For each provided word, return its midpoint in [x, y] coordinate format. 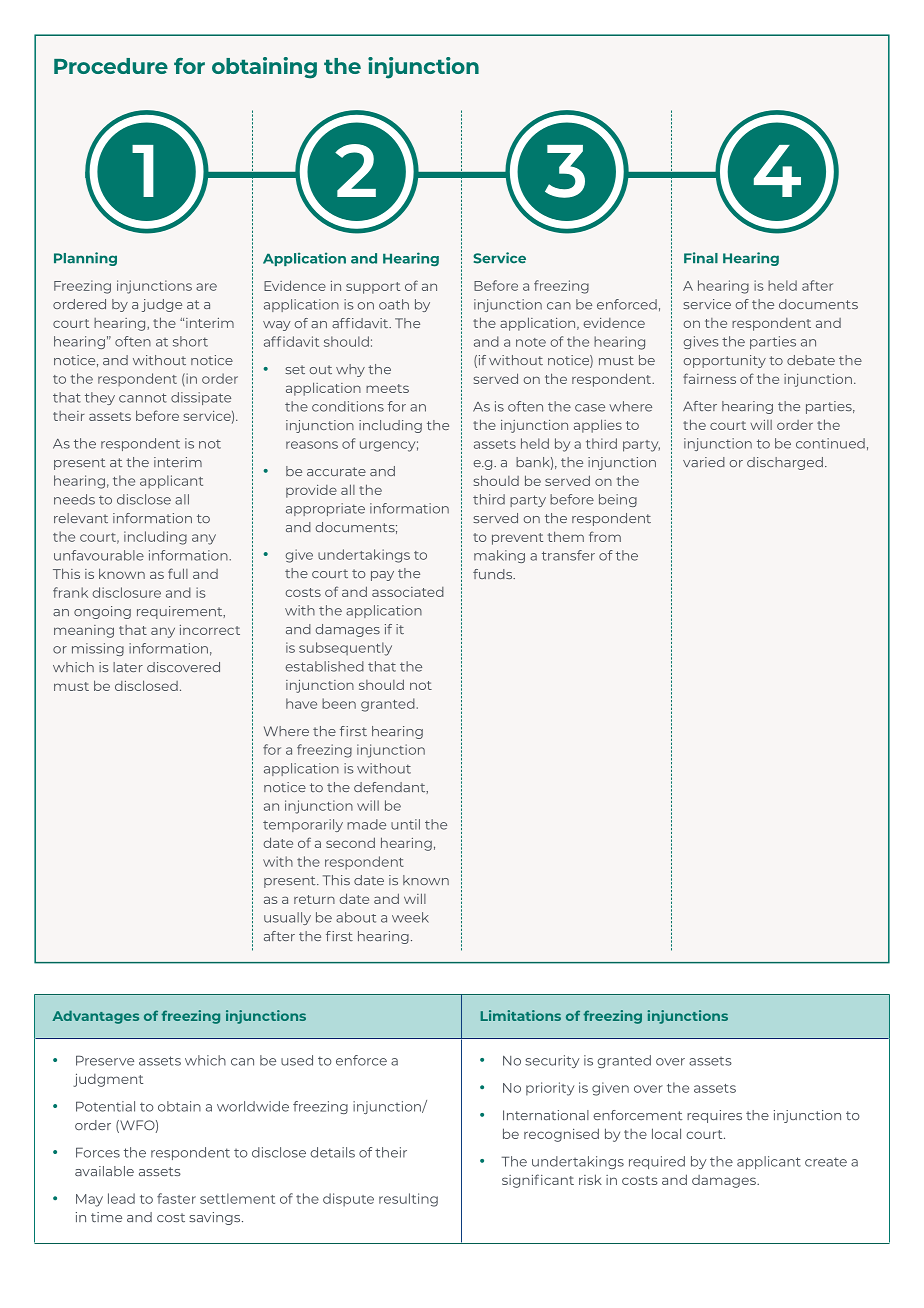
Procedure [111, 66]
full [178, 573]
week [410, 917]
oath [394, 304]
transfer [568, 555]
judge [162, 305]
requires [714, 1116]
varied [704, 462]
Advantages [95, 1017]
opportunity [724, 361]
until [405, 824]
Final [701, 257]
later [128, 667]
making [499, 556]
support [373, 288]
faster [176, 1198]
